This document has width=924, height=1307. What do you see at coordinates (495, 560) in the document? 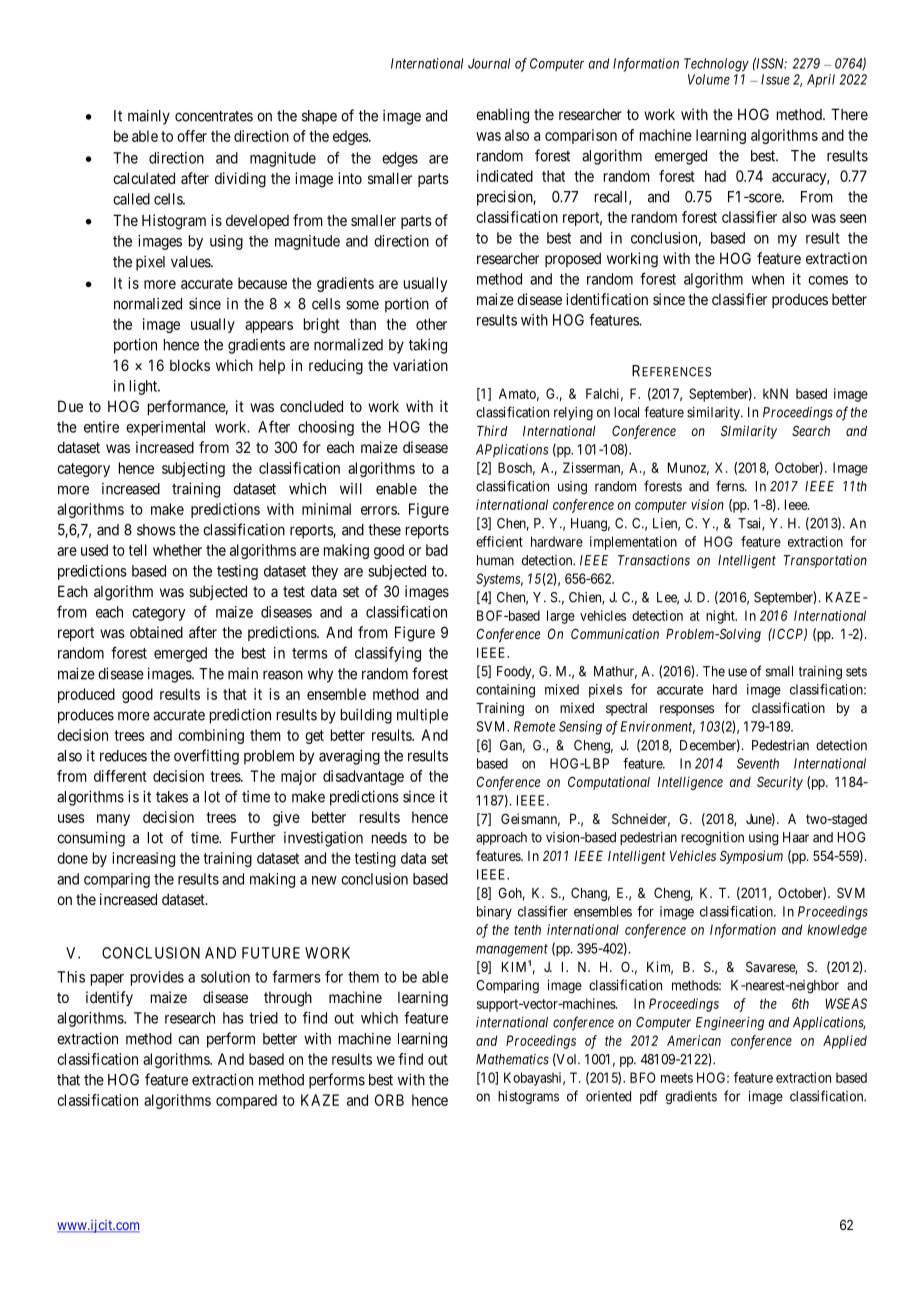
I see `human` at bounding box center [495, 560].
